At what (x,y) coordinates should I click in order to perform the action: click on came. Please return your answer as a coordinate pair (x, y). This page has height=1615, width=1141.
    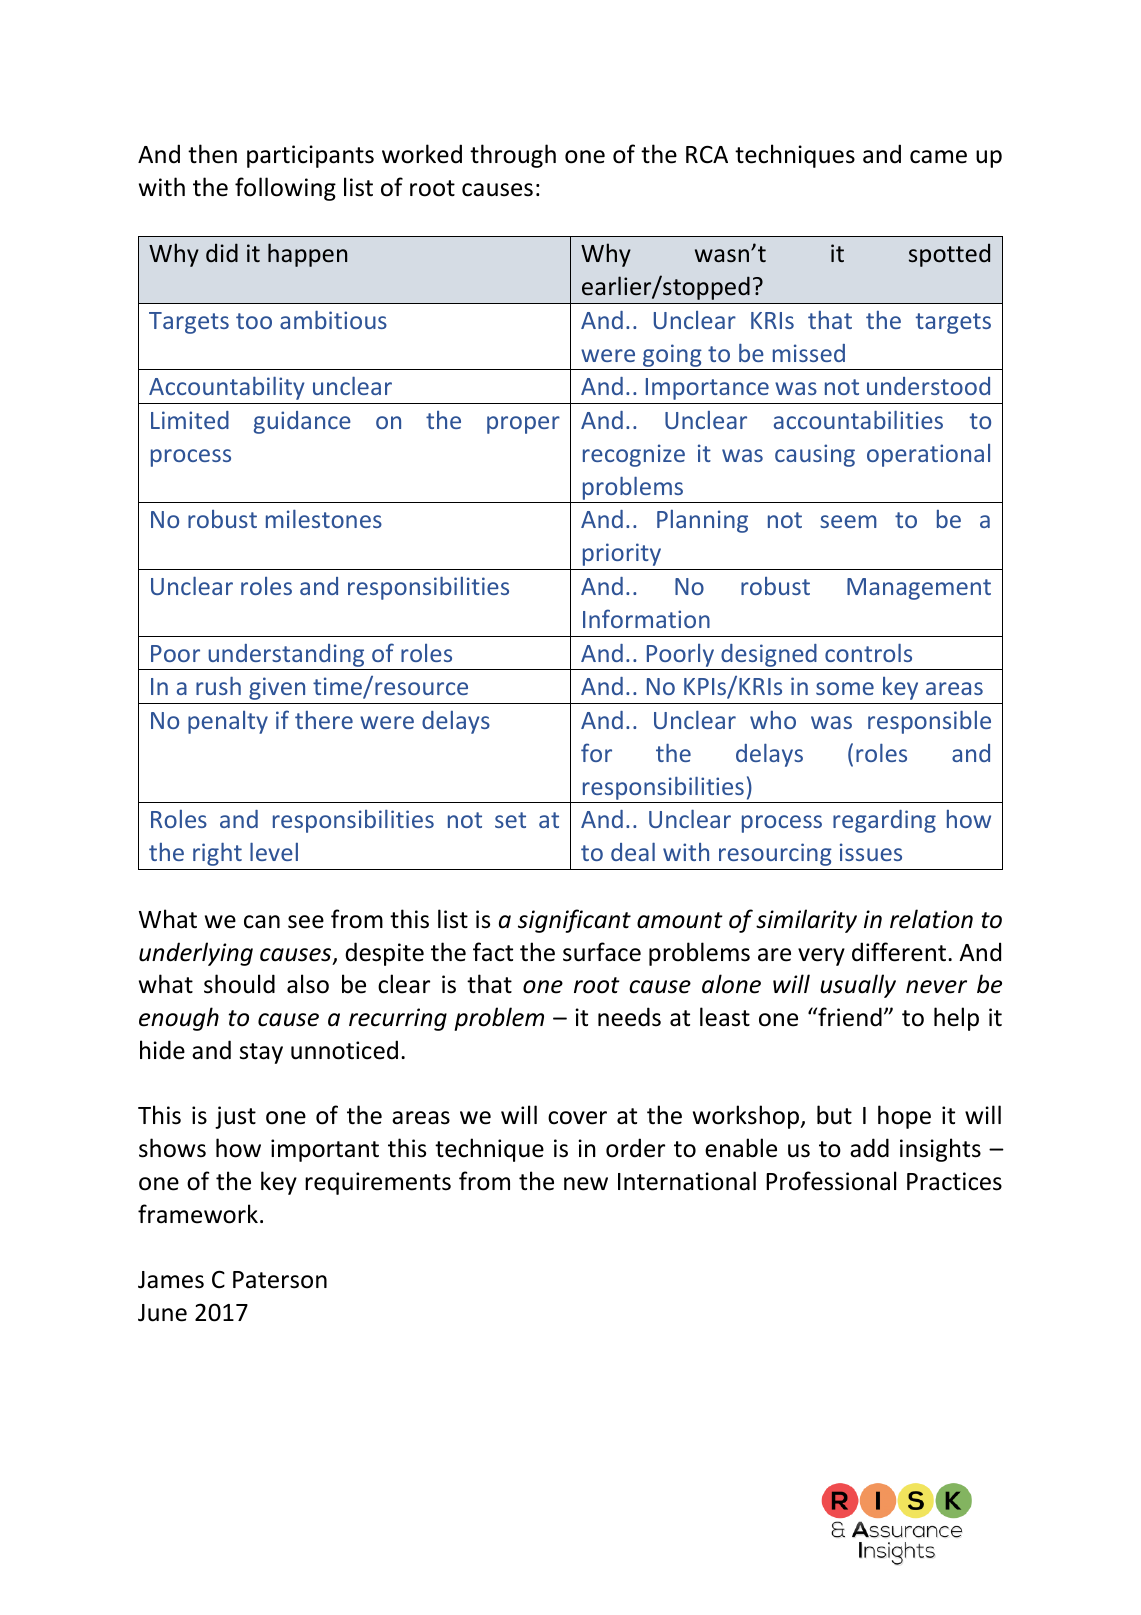
    Looking at the image, I should click on (938, 157).
